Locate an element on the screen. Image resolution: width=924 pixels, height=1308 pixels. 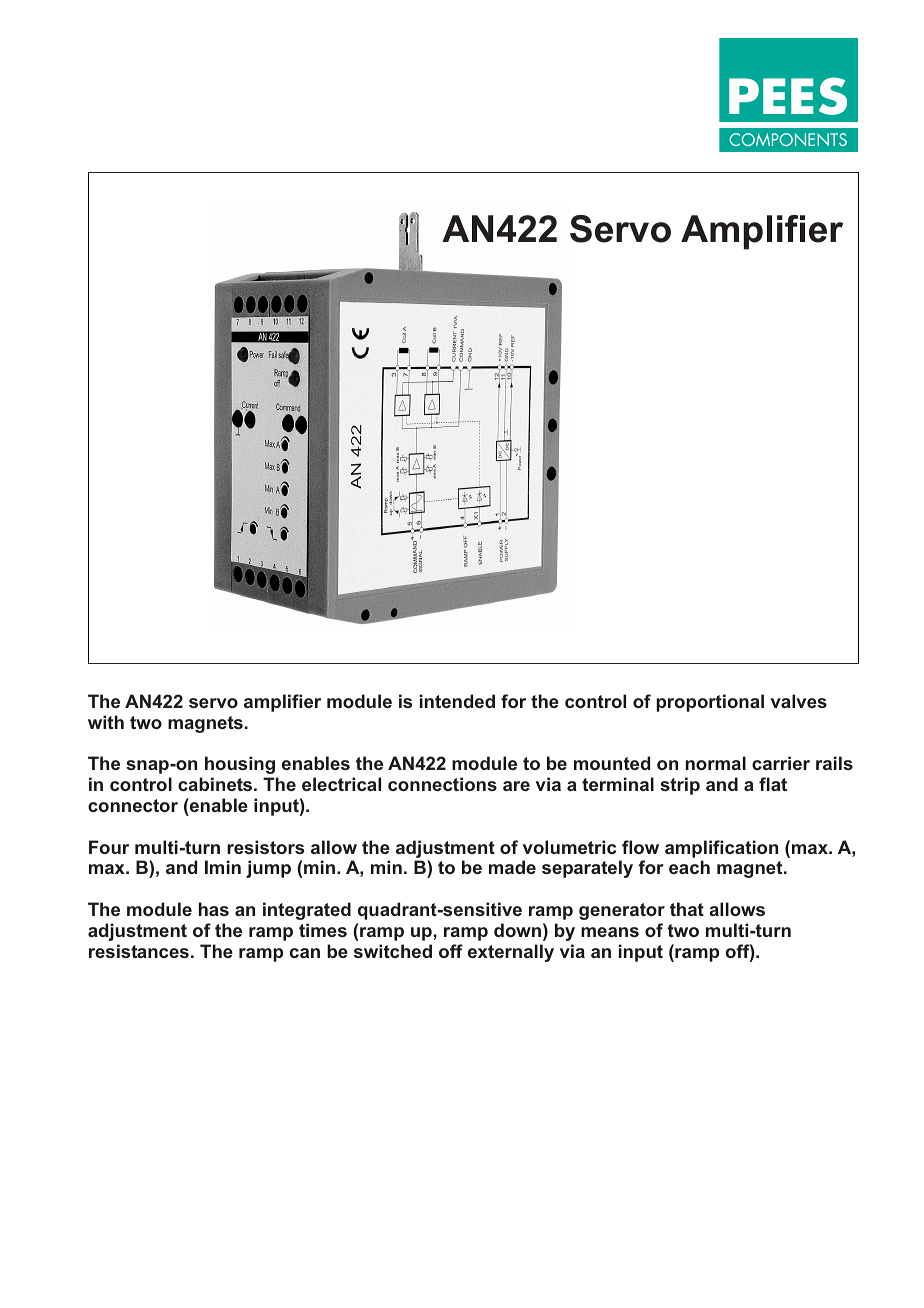
intended is located at coordinates (457, 701).
